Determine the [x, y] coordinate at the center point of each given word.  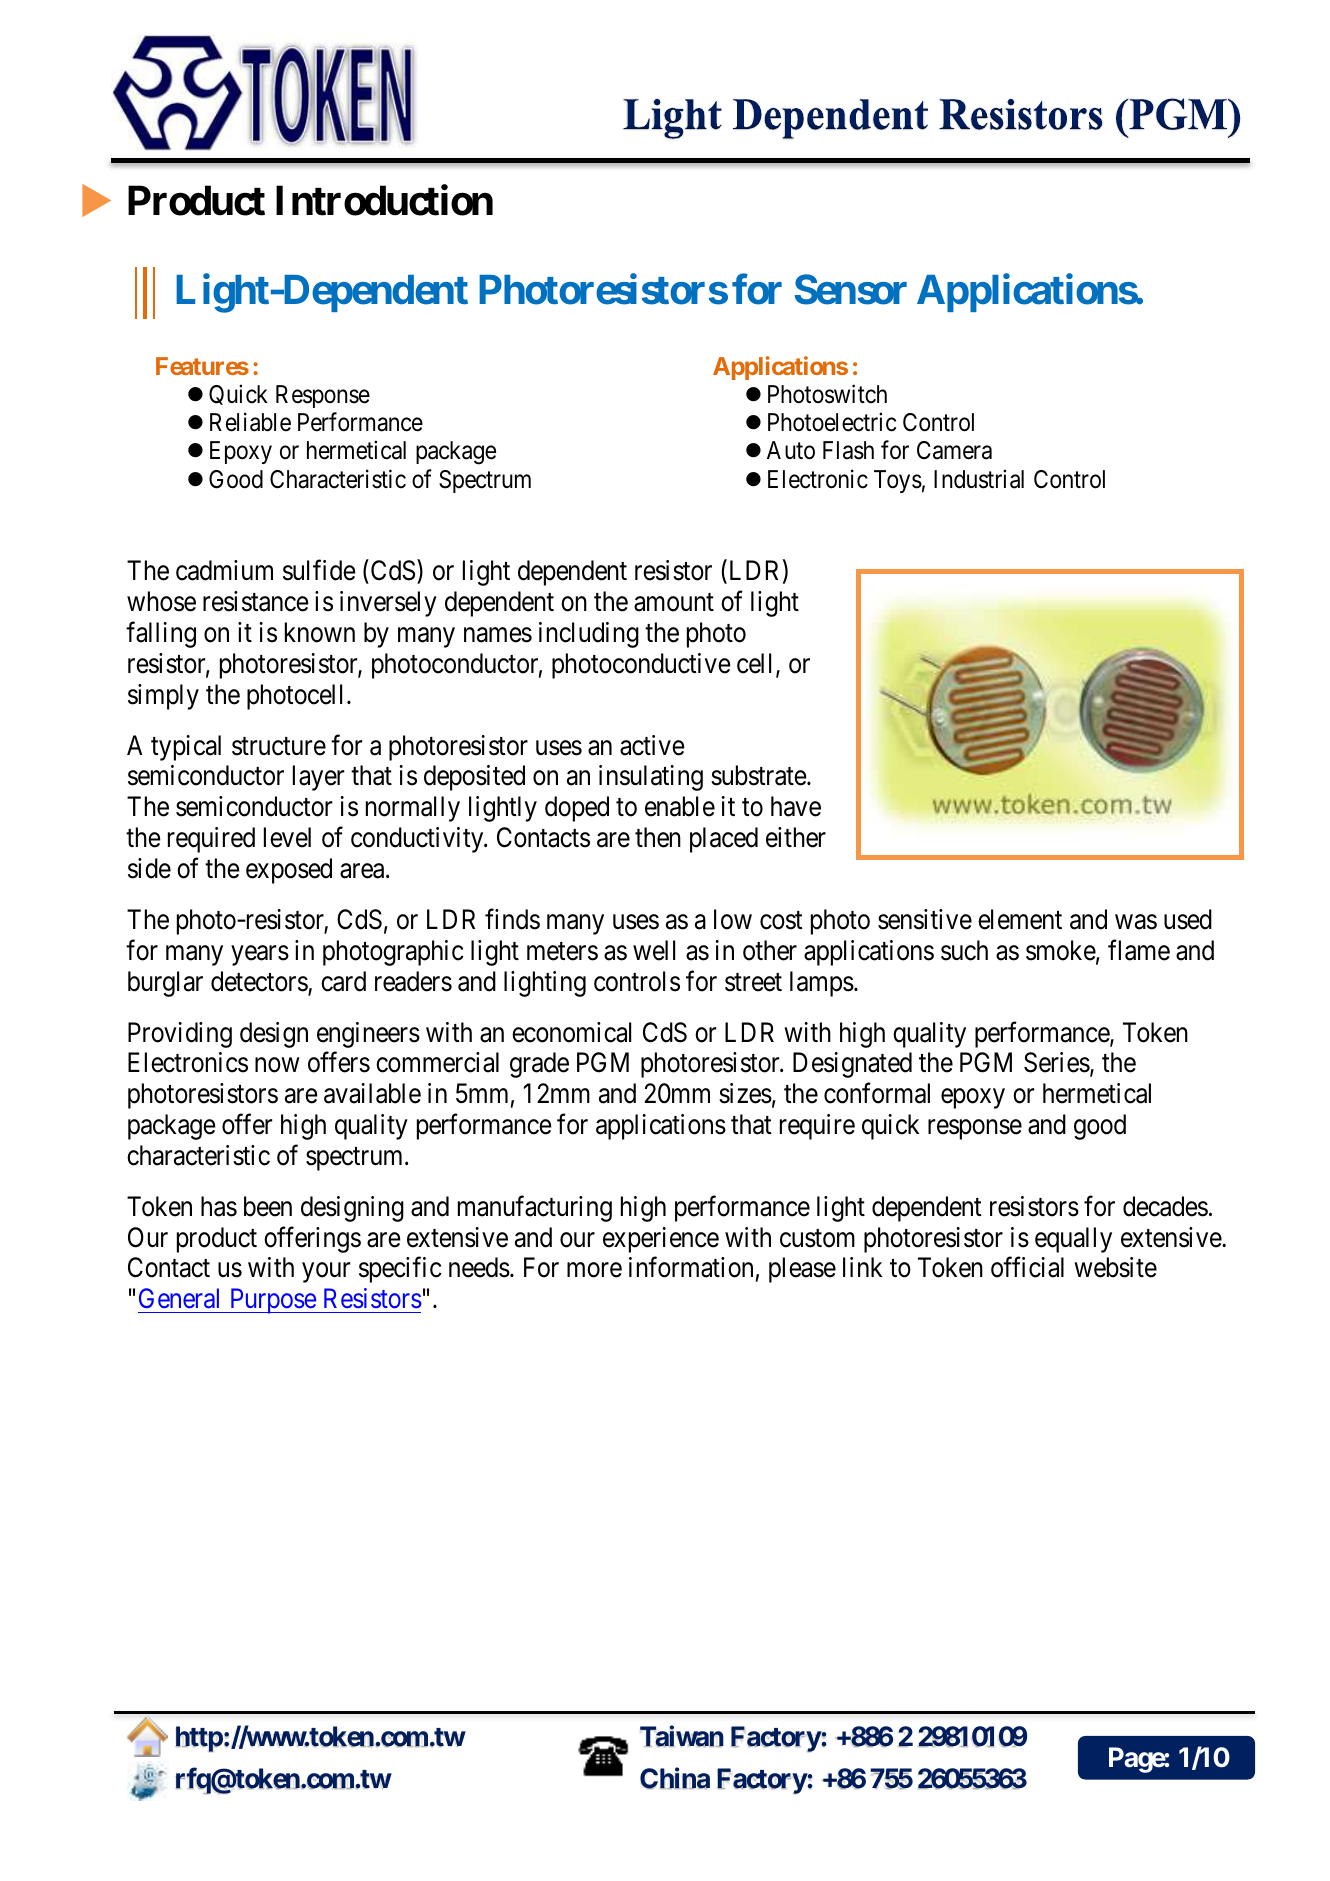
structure [279, 746]
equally [1073, 1240]
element [1020, 919]
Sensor [851, 289]
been [268, 1206]
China [675, 1778]
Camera [954, 450]
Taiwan [682, 1736]
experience [661, 1240]
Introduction [384, 200]
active [652, 745]
